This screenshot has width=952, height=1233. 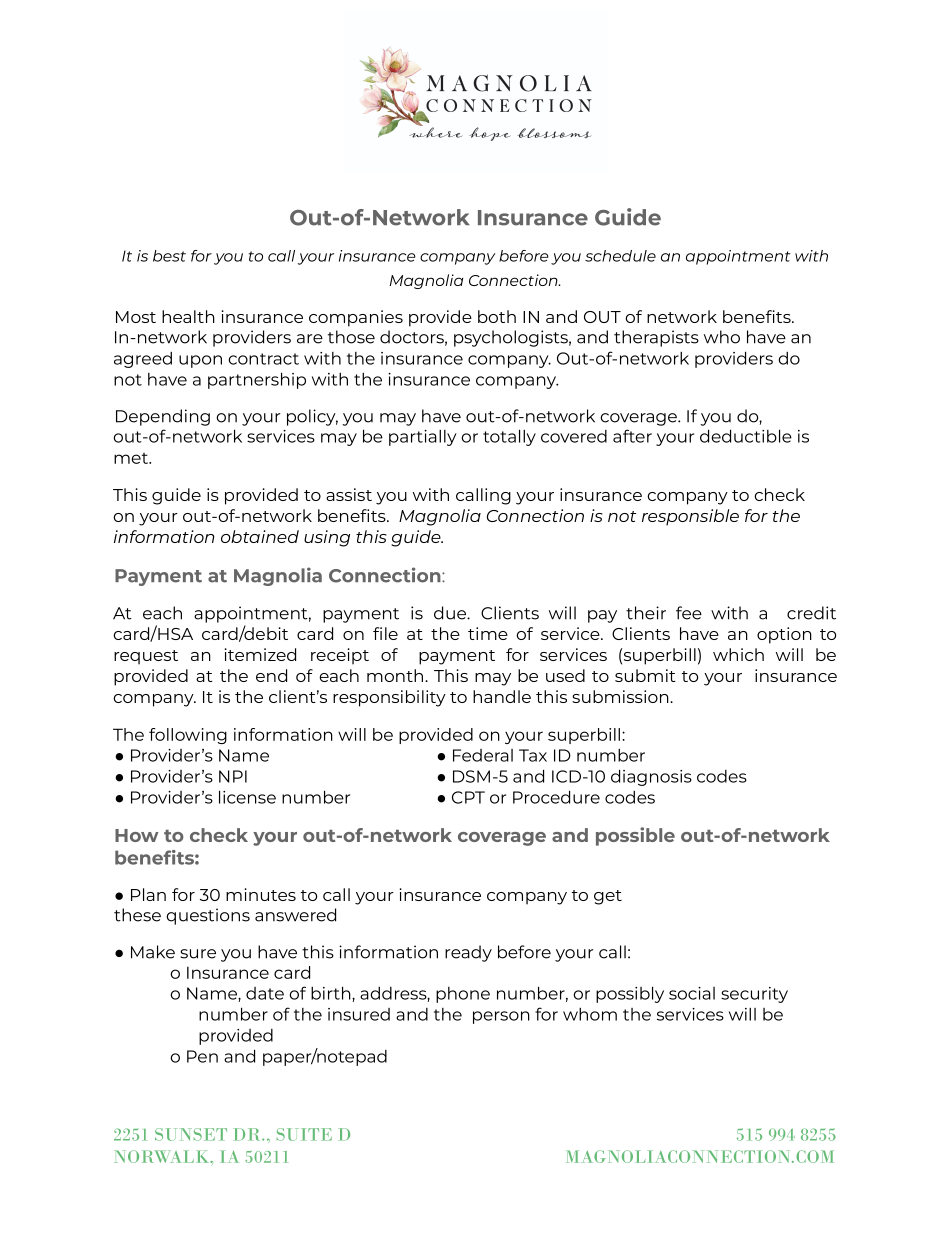 I want to click on handle, so click(x=502, y=696).
